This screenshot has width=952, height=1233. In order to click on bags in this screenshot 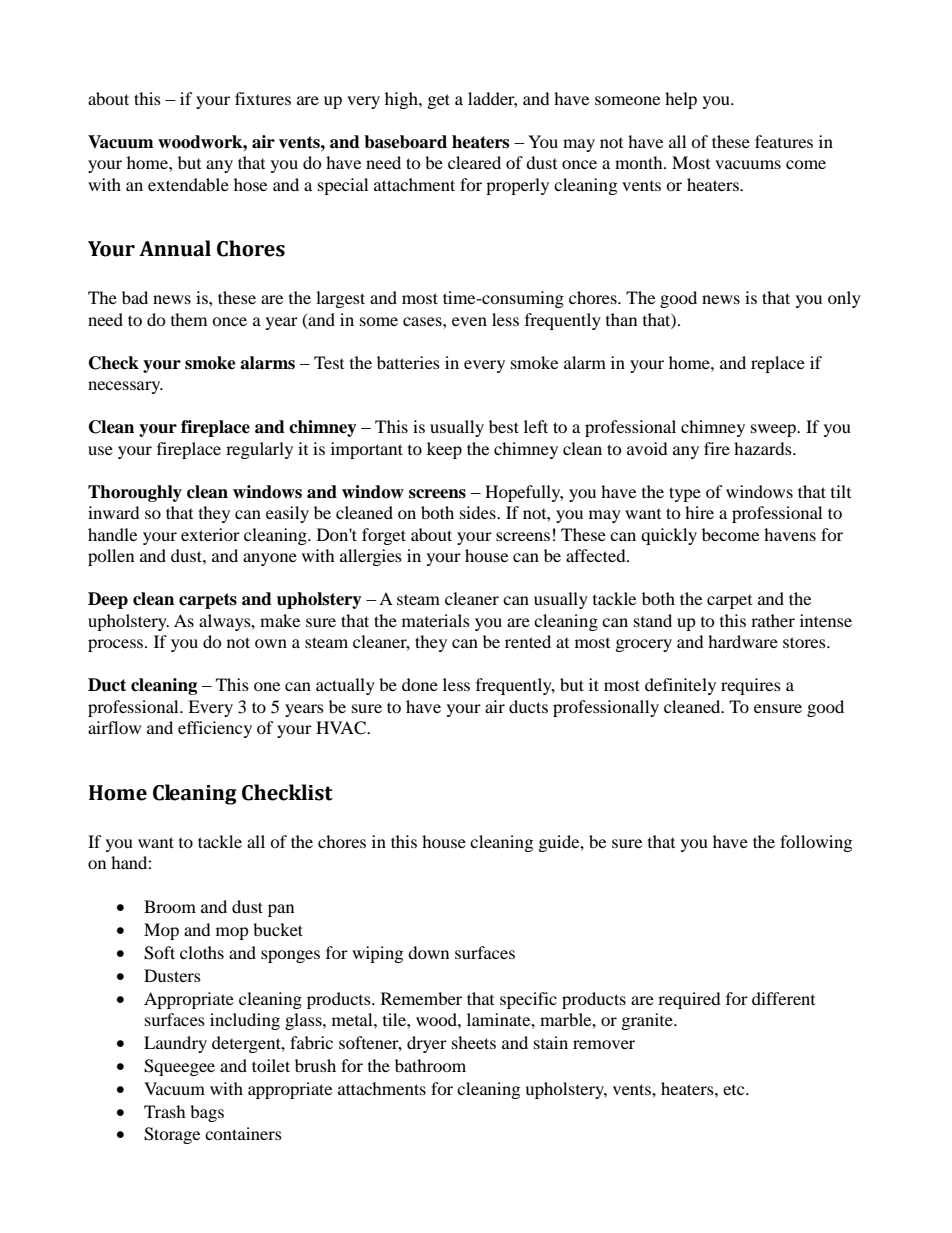, I will do `click(207, 1113)`.
